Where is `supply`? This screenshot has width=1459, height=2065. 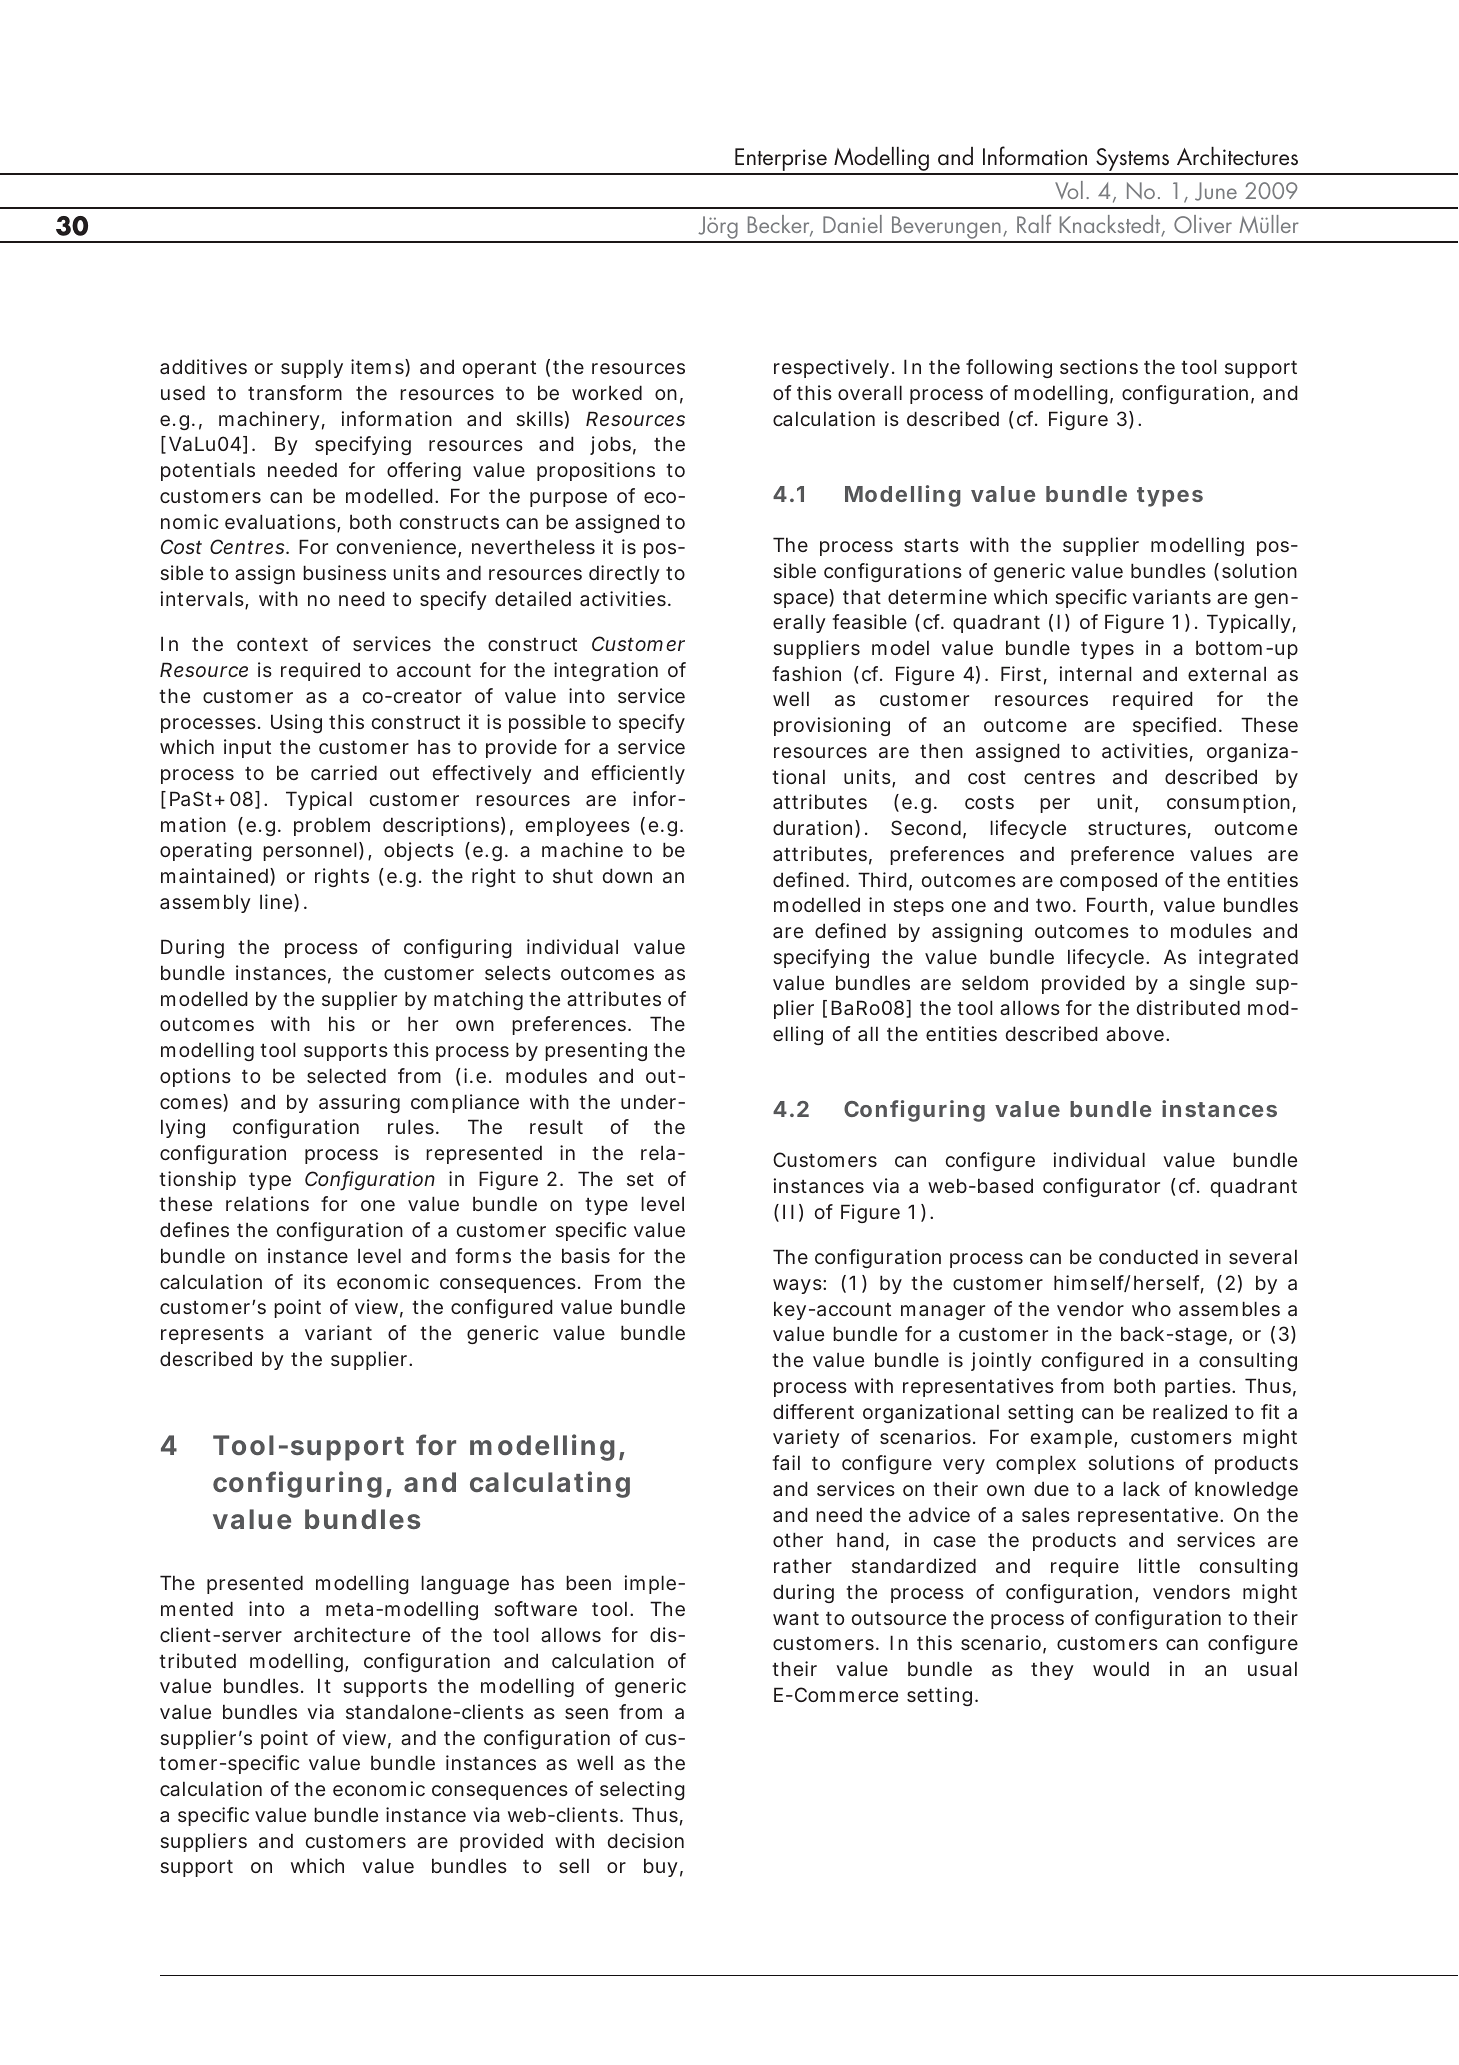 supply is located at coordinates (312, 368).
